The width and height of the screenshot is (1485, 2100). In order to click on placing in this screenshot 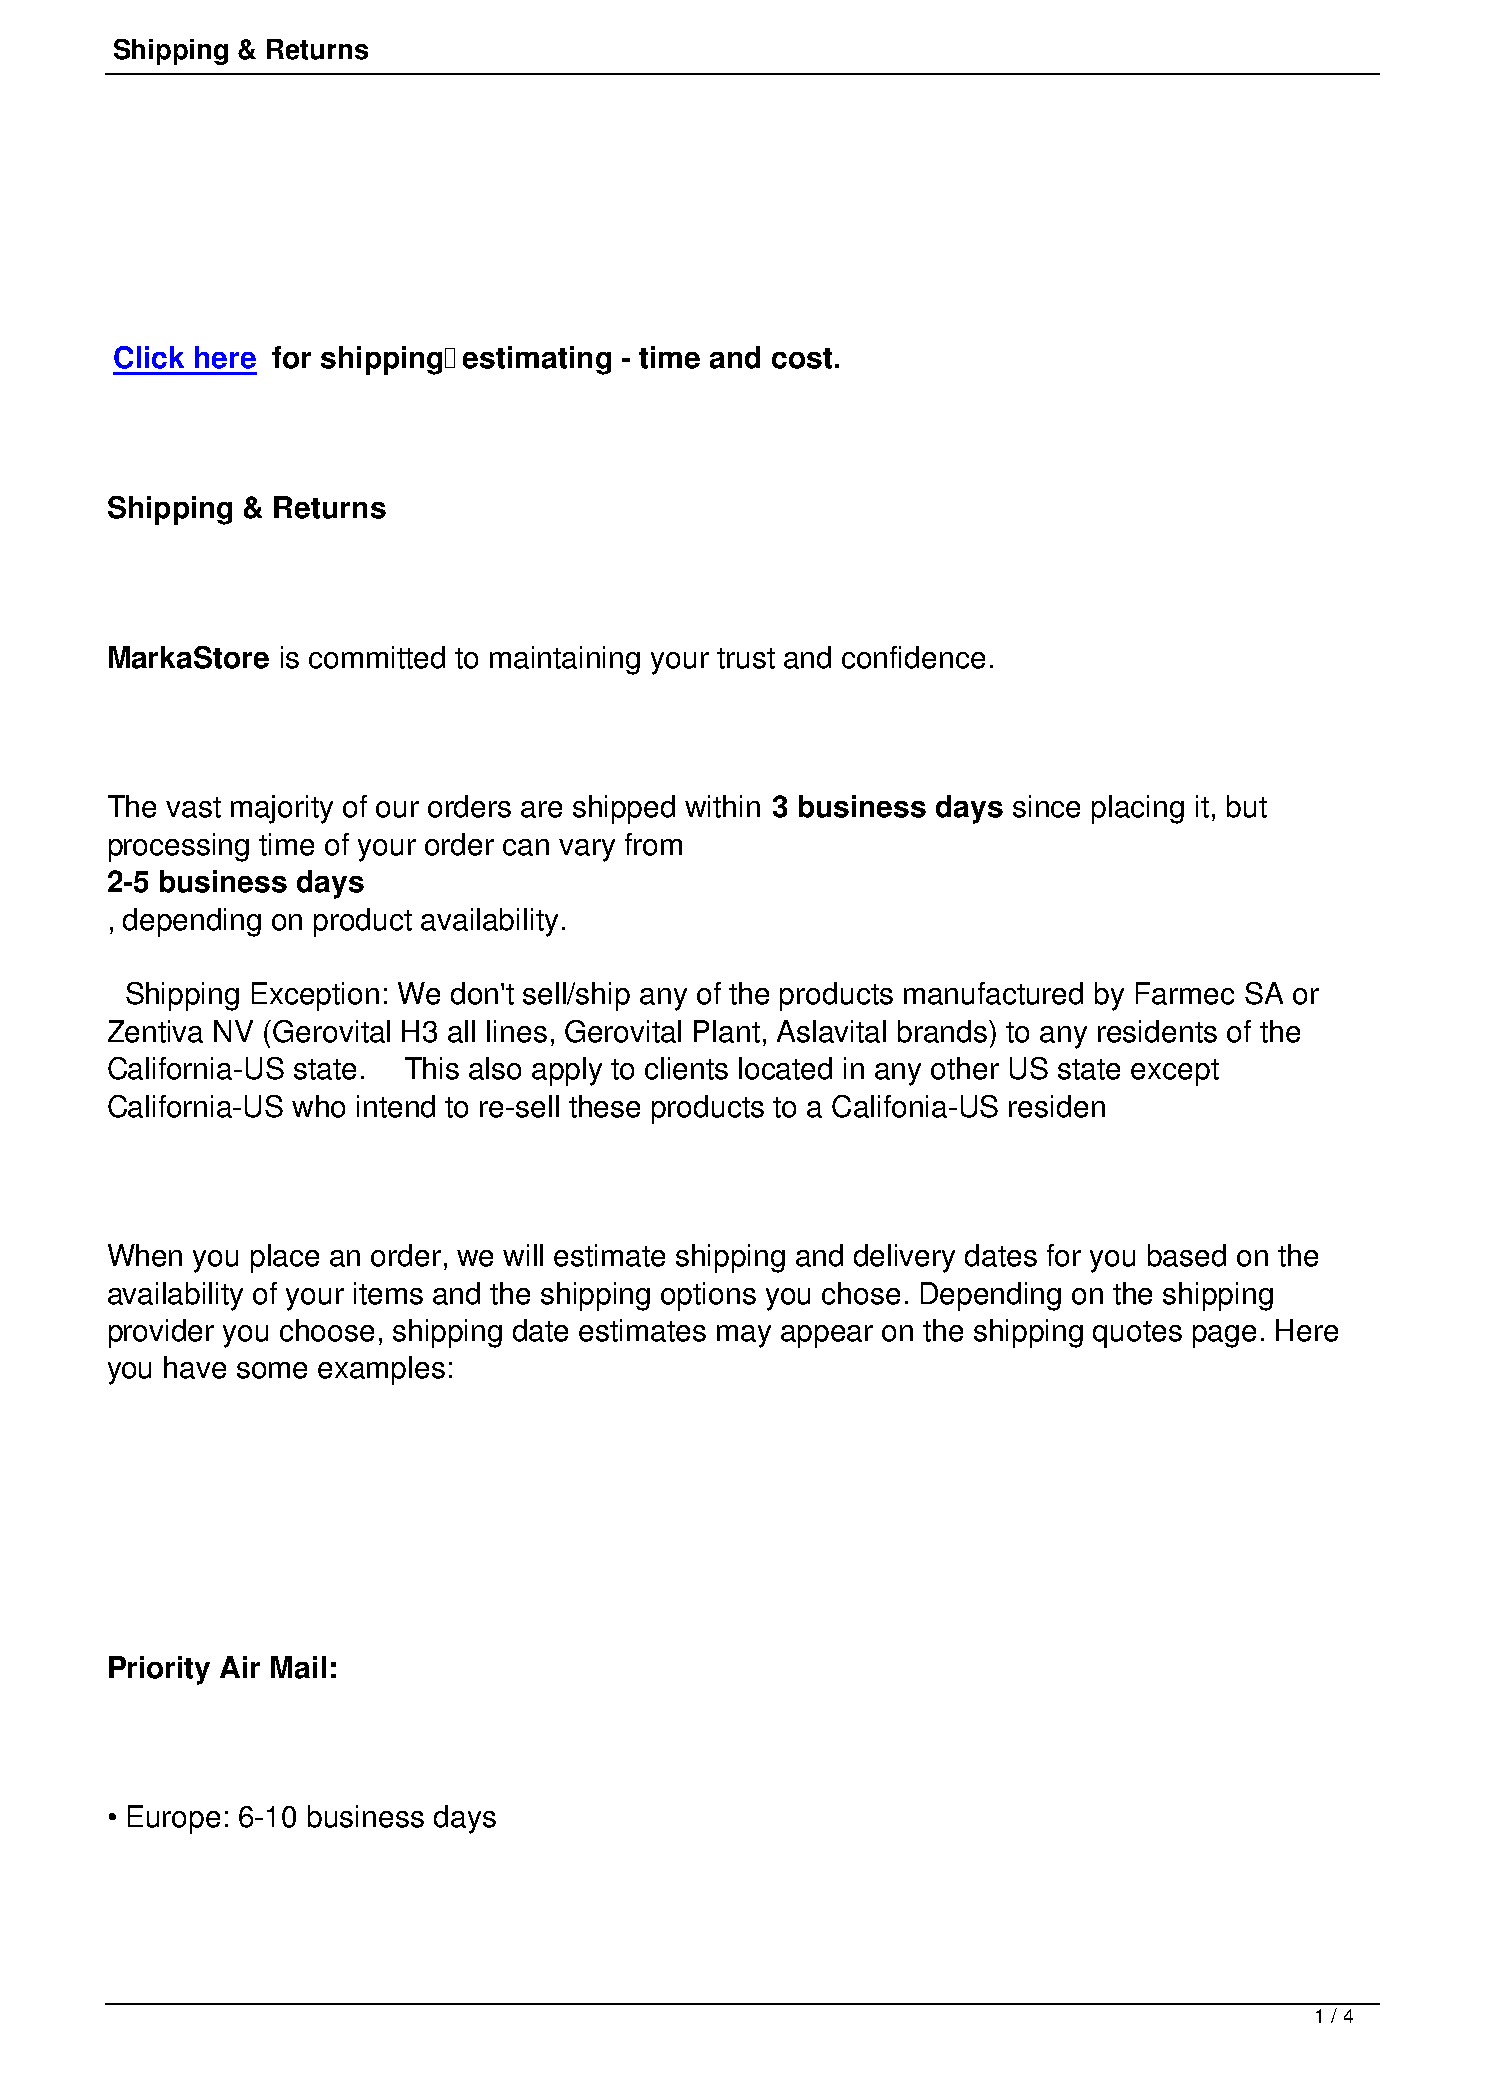, I will do `click(1138, 809)`.
